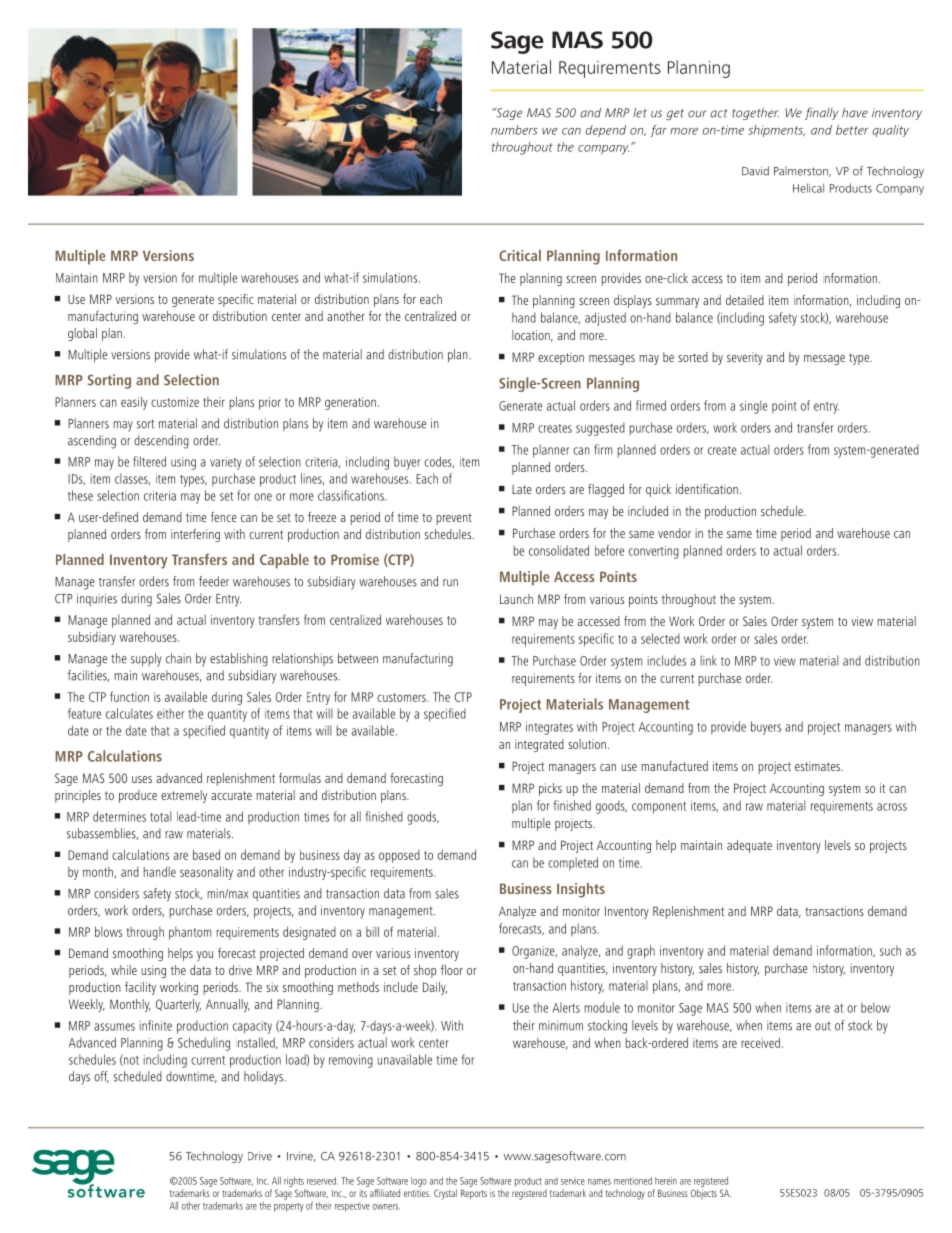  What do you see at coordinates (709, 660) in the image?
I see `link` at bounding box center [709, 660].
